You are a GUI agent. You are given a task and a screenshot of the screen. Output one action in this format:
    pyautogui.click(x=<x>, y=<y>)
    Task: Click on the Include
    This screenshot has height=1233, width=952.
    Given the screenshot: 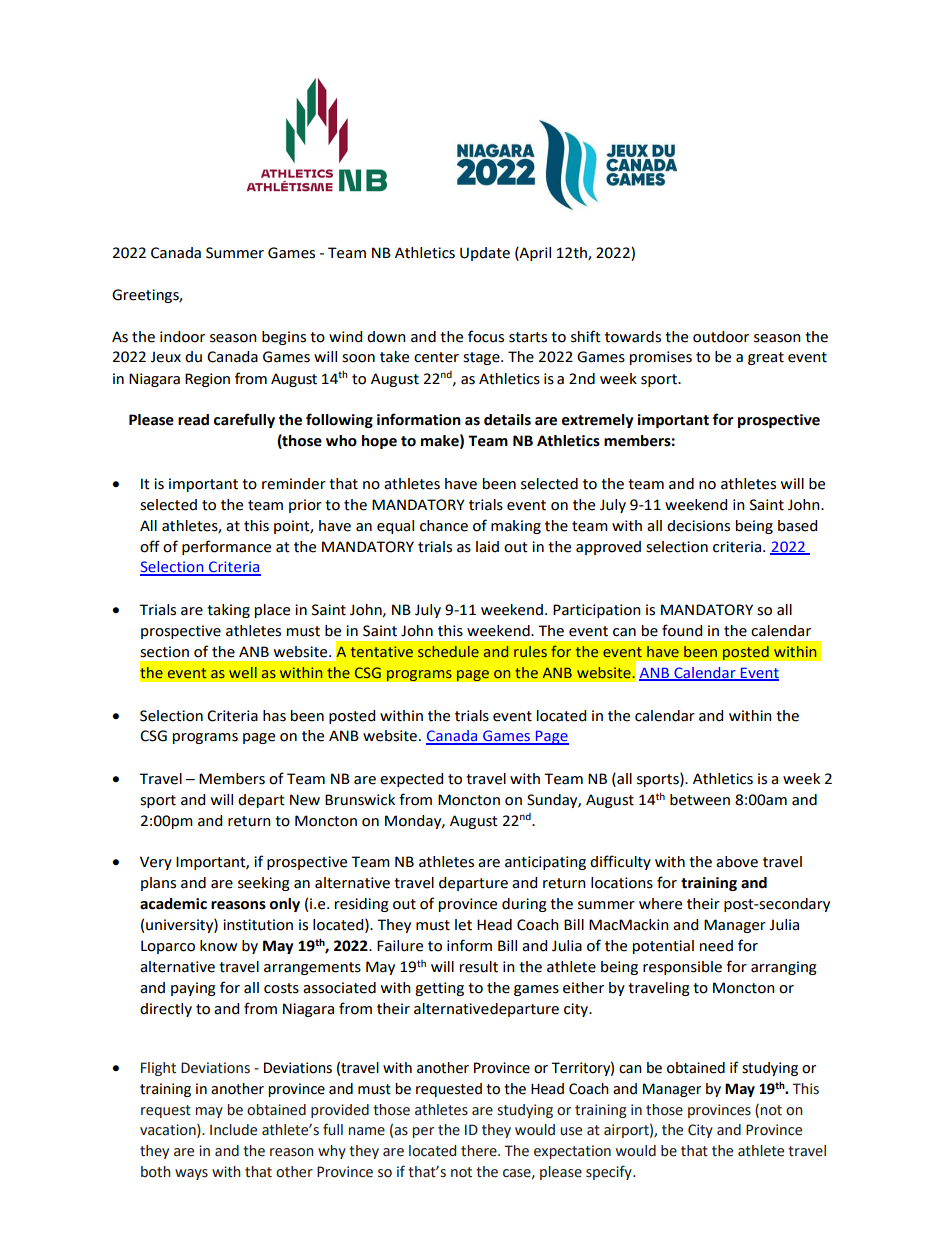 What is the action you would take?
    pyautogui.click(x=233, y=1130)
